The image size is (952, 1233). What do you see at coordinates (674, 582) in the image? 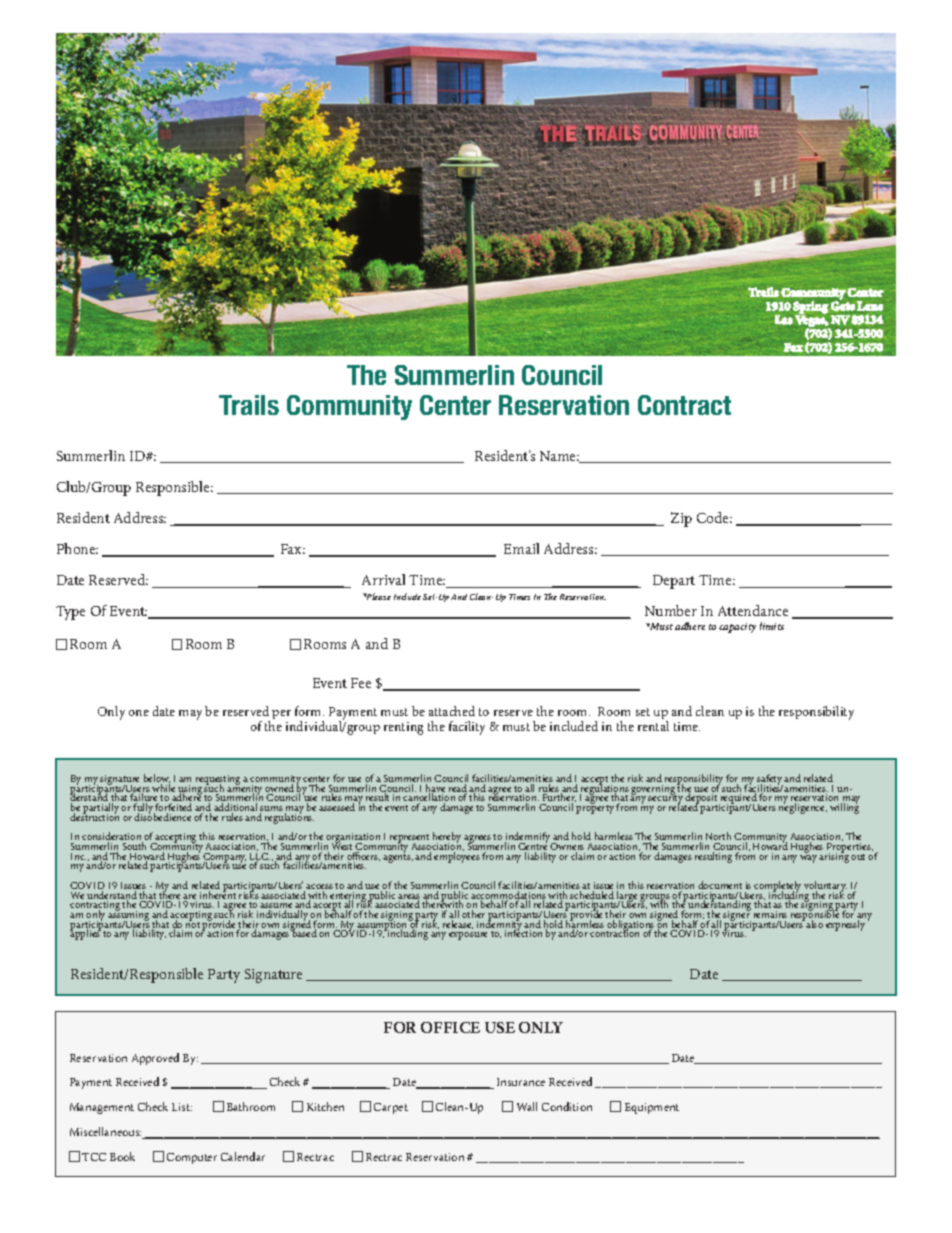
I see `Depart` at bounding box center [674, 582].
